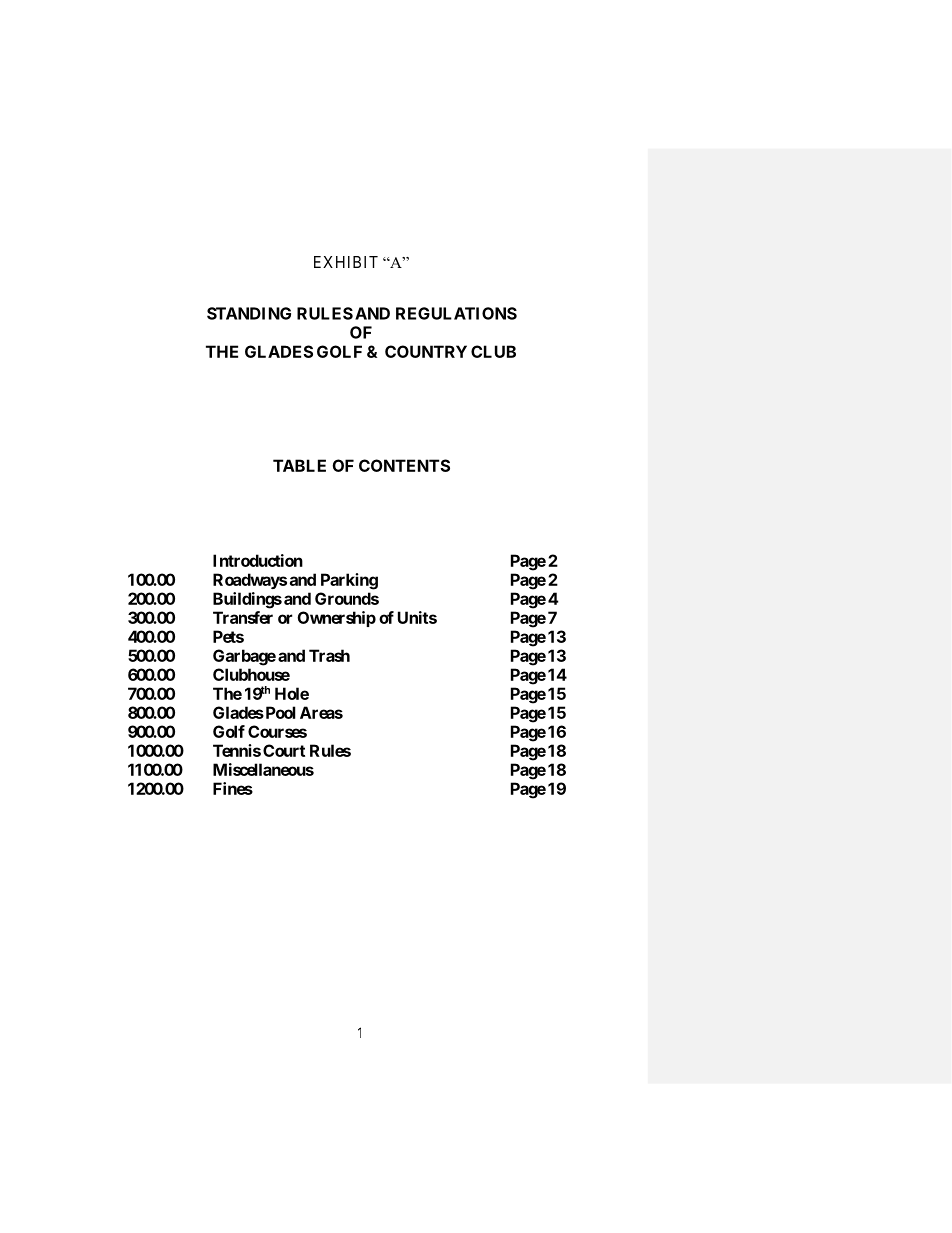  What do you see at coordinates (284, 750) in the page?
I see `Court` at bounding box center [284, 750].
